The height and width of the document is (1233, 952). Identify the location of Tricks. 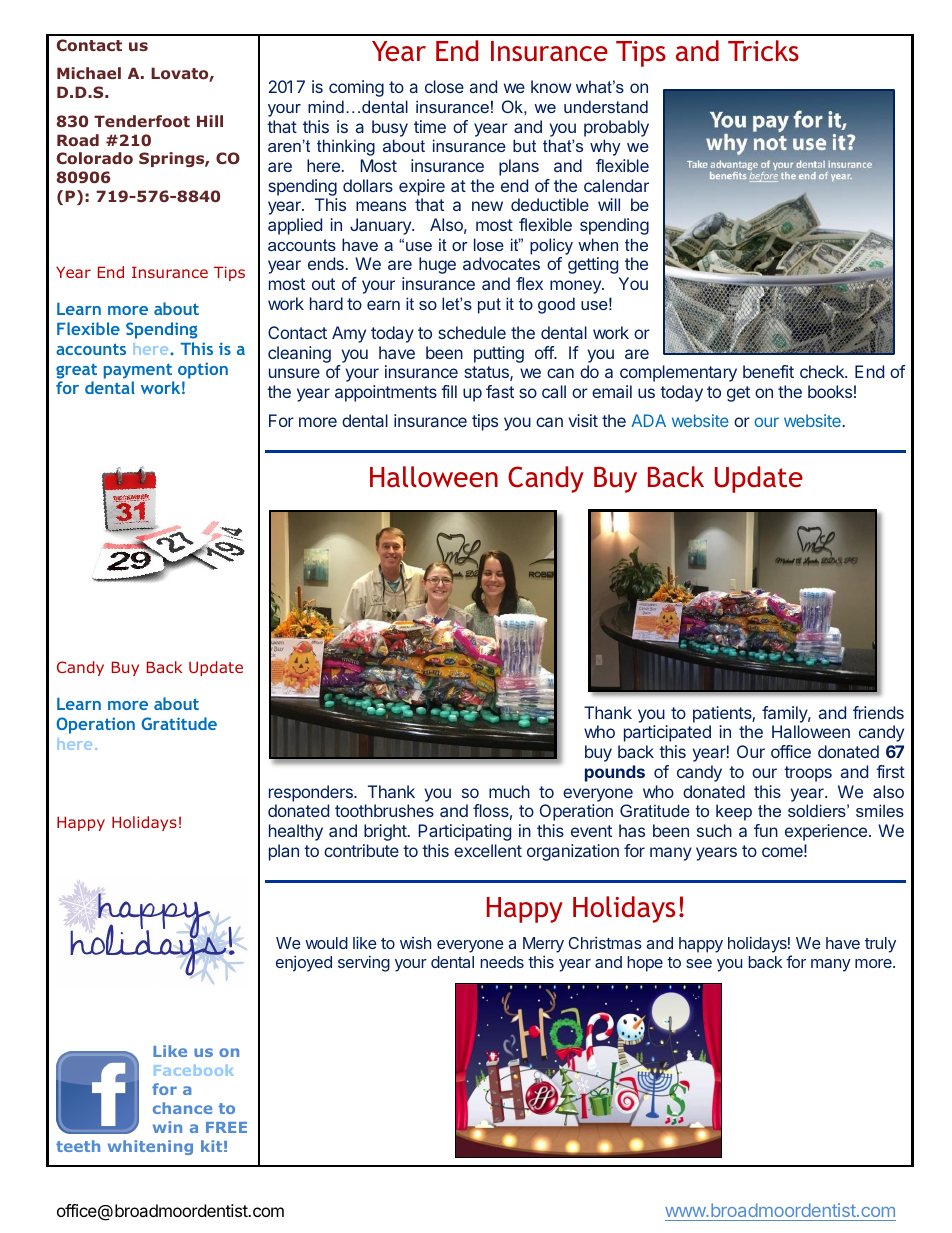
(763, 51).
